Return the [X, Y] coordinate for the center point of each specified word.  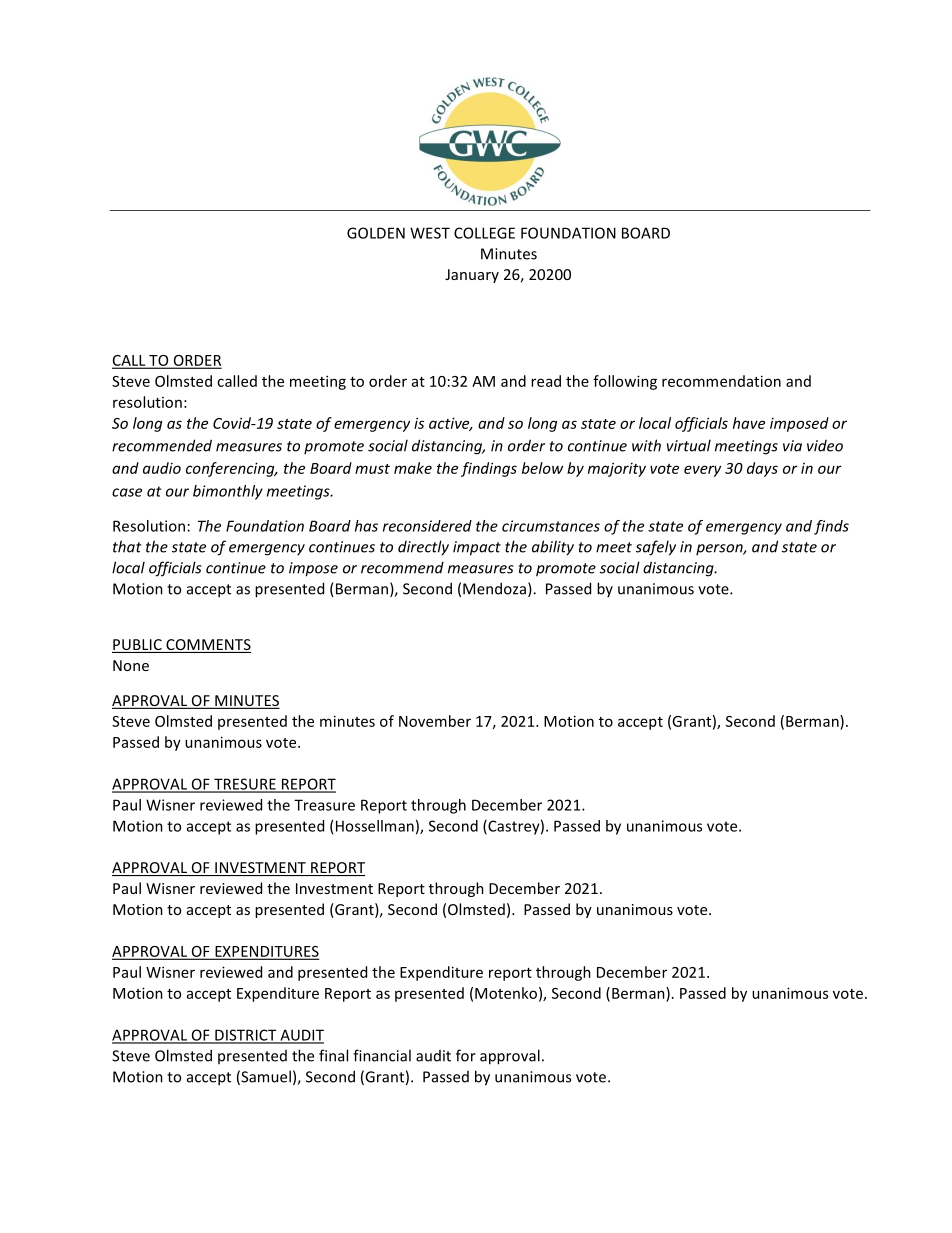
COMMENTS [207, 646]
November [435, 721]
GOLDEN [376, 233]
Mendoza [494, 588]
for [466, 1055]
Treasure [324, 805]
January [472, 276]
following [625, 382]
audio [162, 468]
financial [382, 1055]
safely [656, 548]
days [762, 469]
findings [489, 469]
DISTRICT [246, 1036]
